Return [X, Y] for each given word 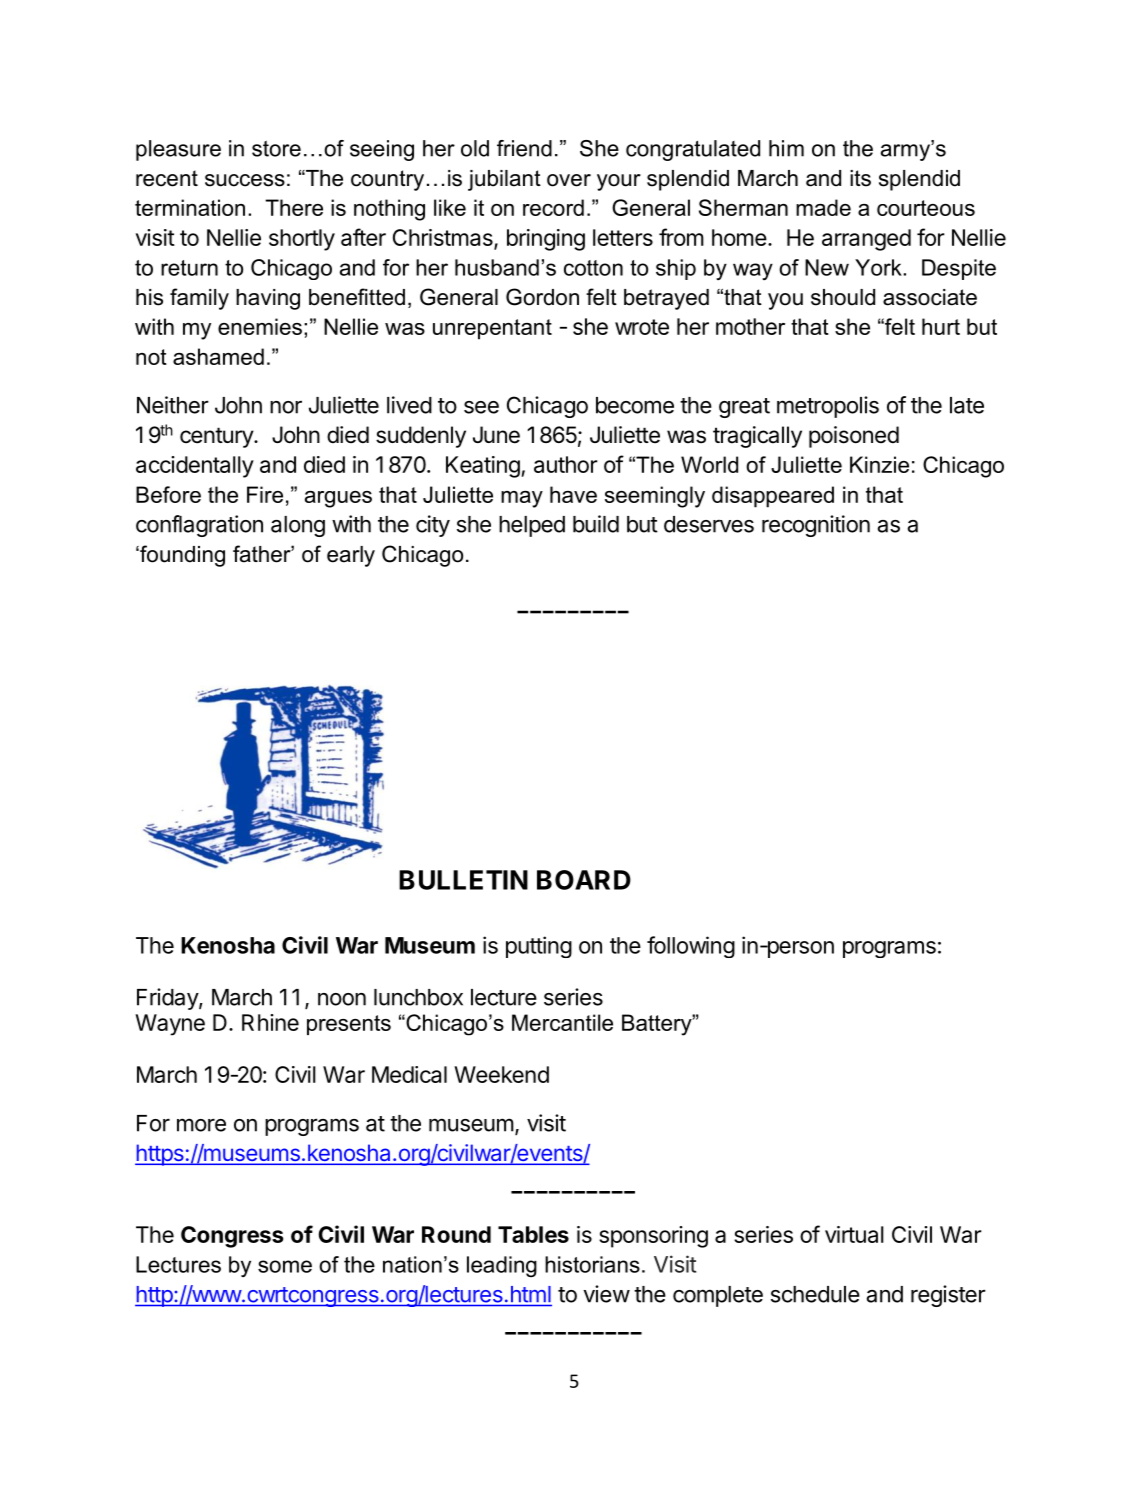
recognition [816, 526]
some [285, 1266]
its [860, 178]
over [569, 180]
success [245, 180]
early [351, 556]
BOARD [584, 880]
